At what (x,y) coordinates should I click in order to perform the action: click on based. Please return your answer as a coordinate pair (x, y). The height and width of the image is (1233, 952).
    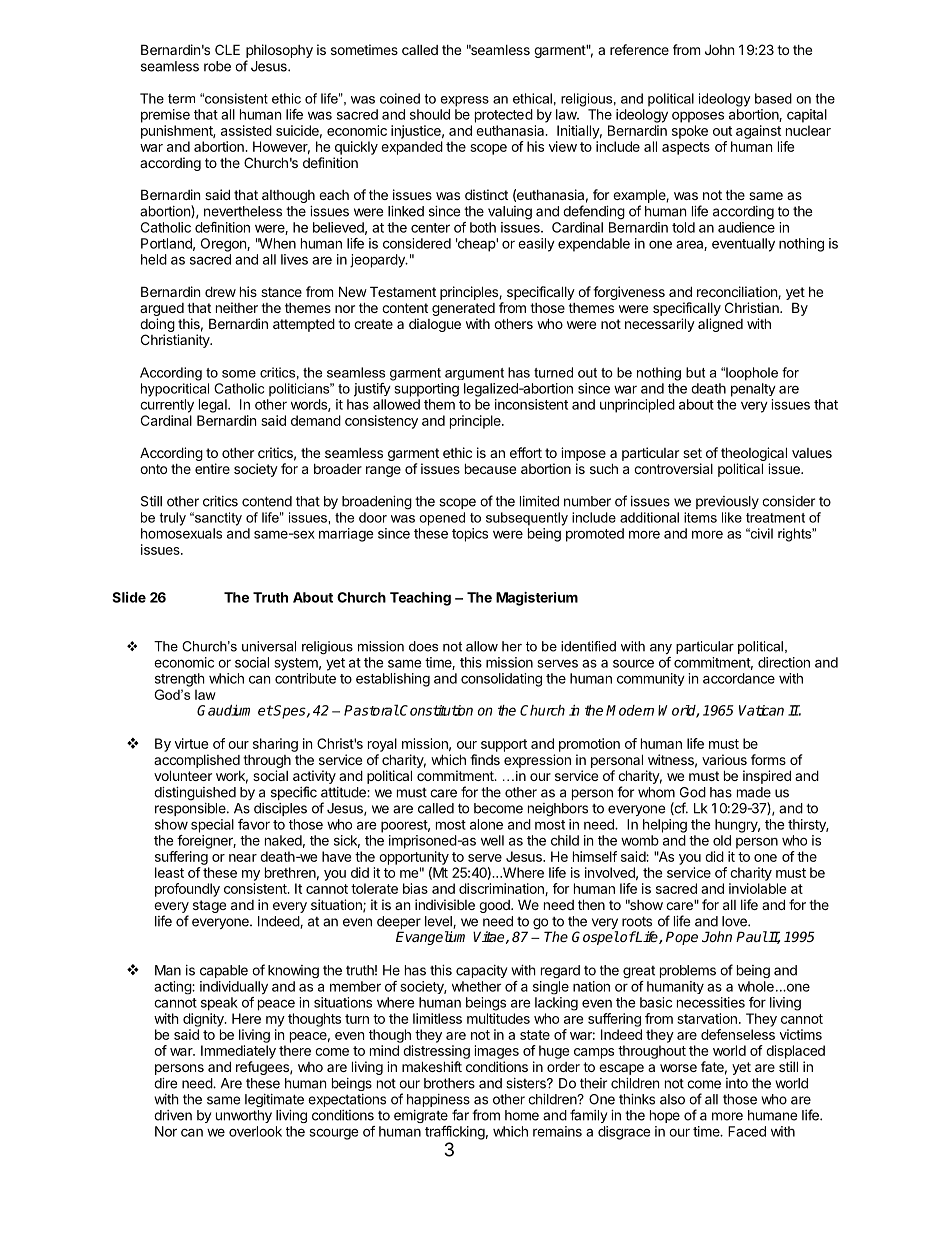
    Looking at the image, I should click on (773, 98).
